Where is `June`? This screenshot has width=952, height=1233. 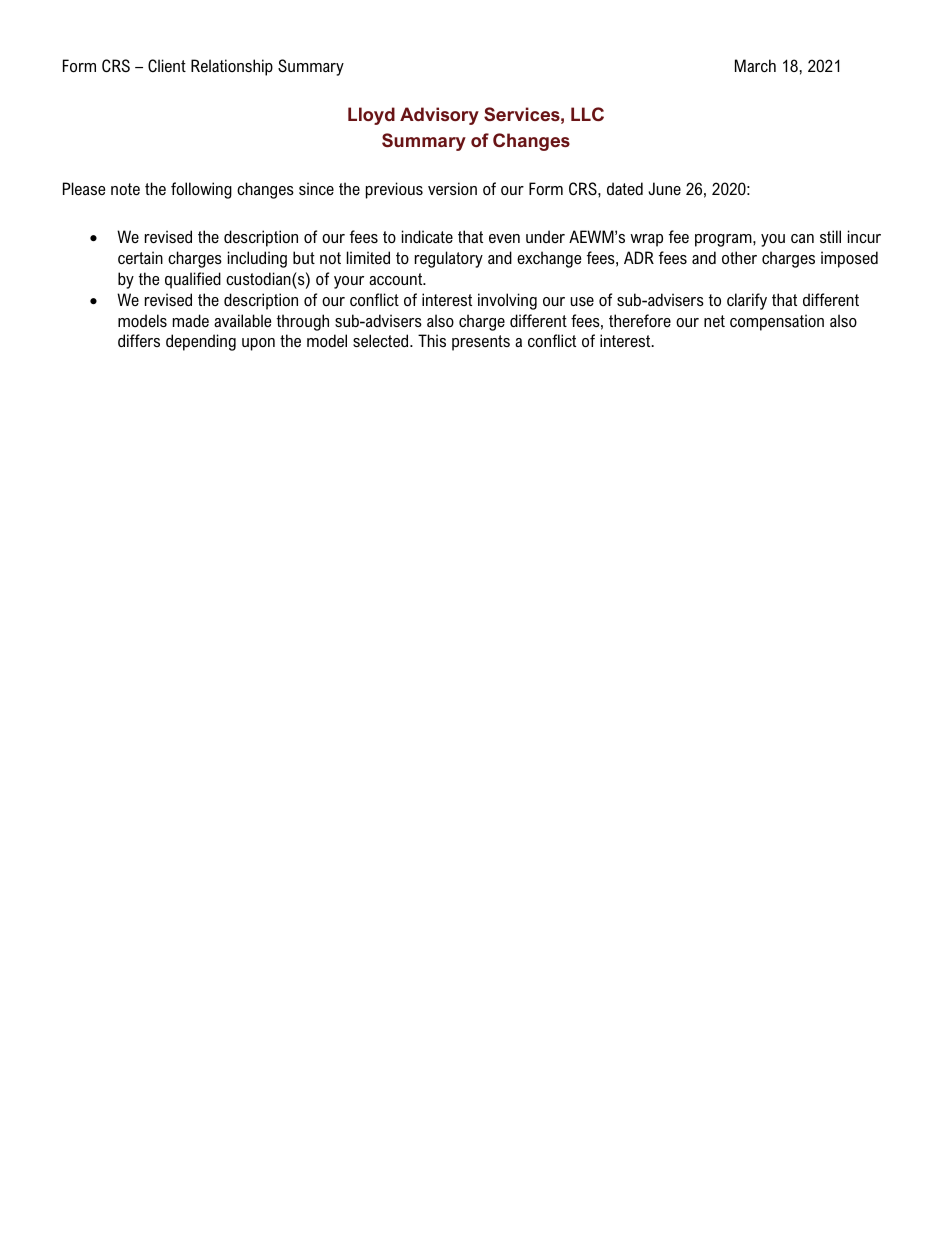 June is located at coordinates (664, 188).
